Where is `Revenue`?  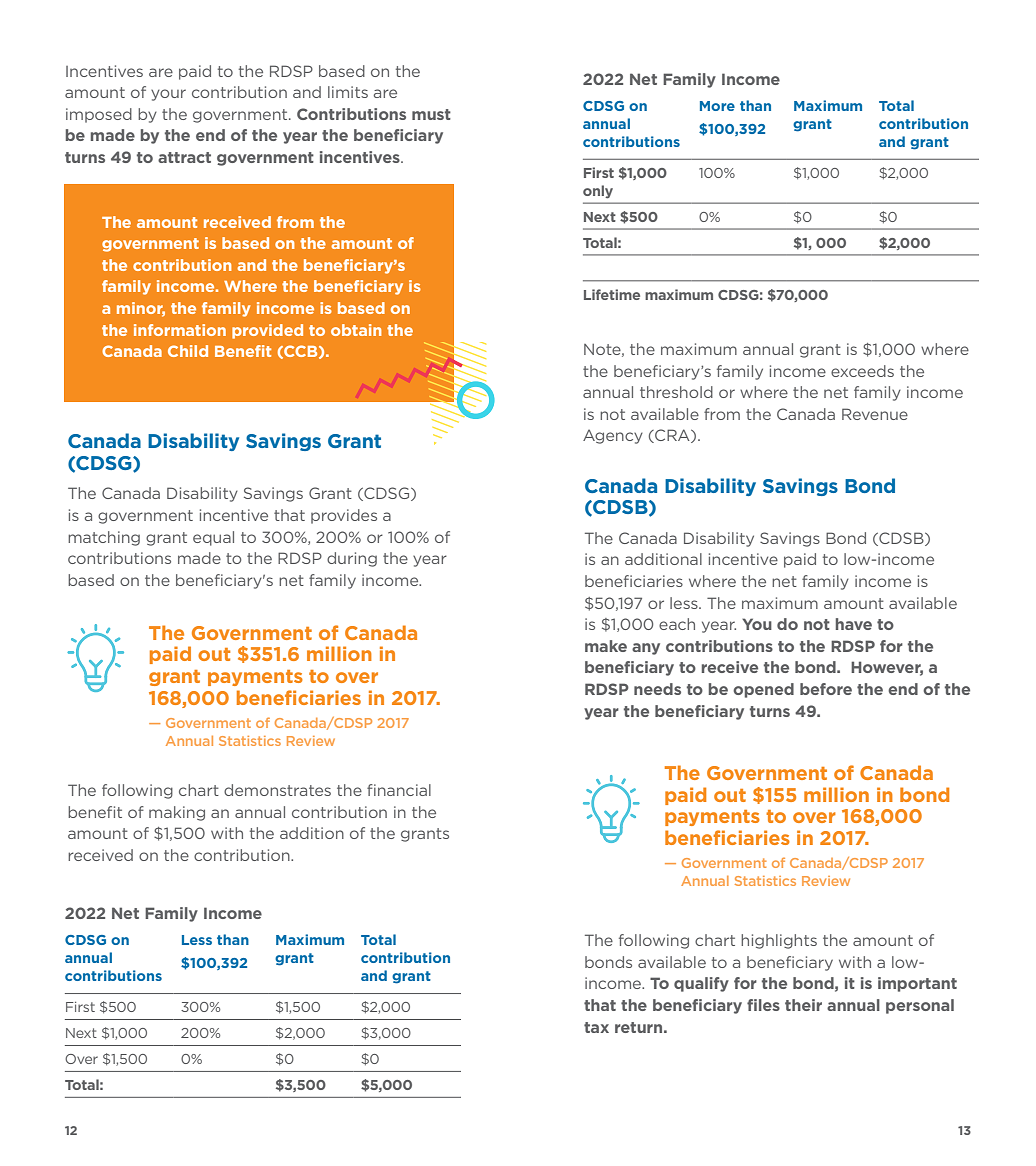 Revenue is located at coordinates (875, 414).
